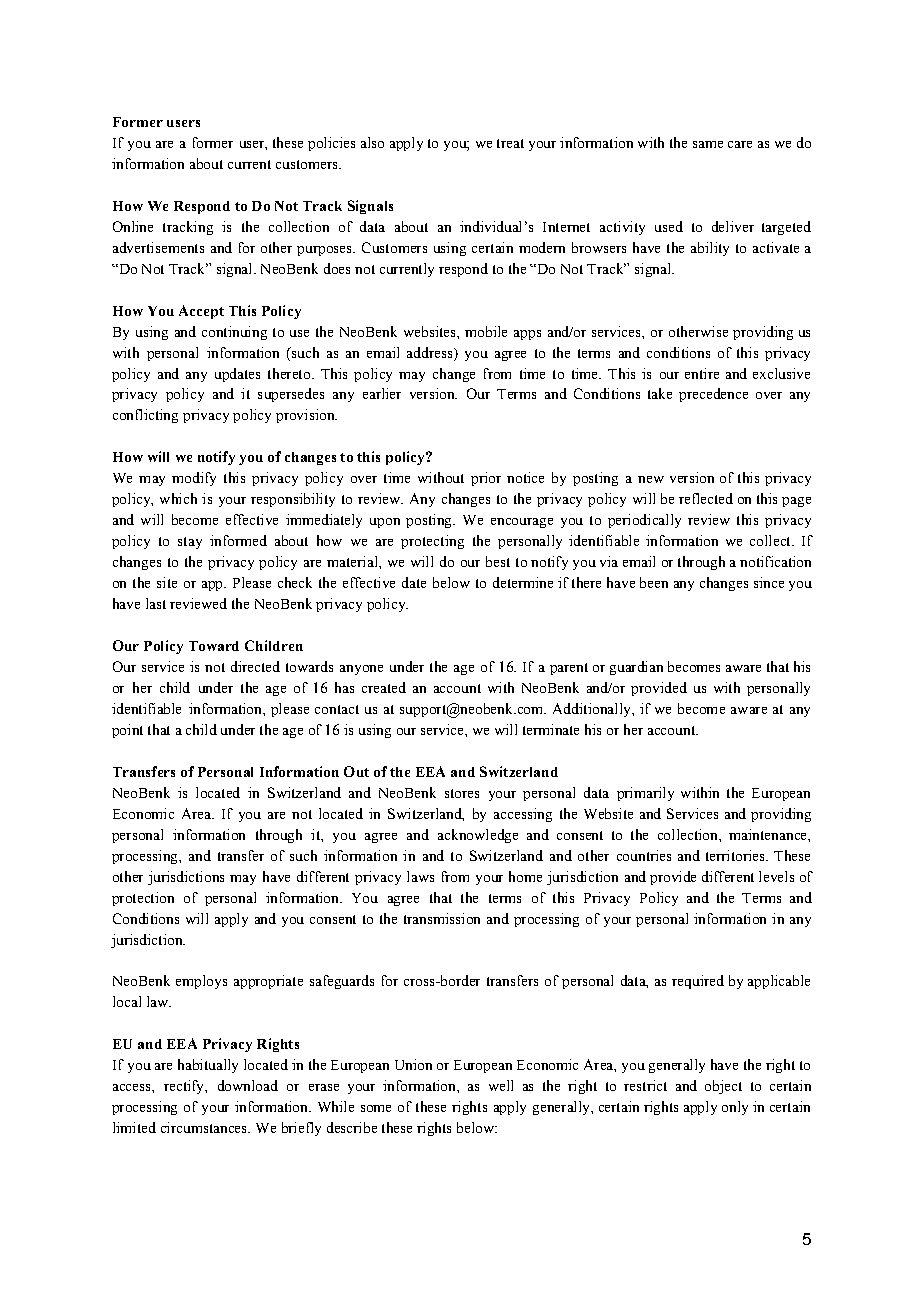 This screenshot has width=924, height=1308. What do you see at coordinates (255, 666) in the screenshot?
I see `directed` at bounding box center [255, 666].
